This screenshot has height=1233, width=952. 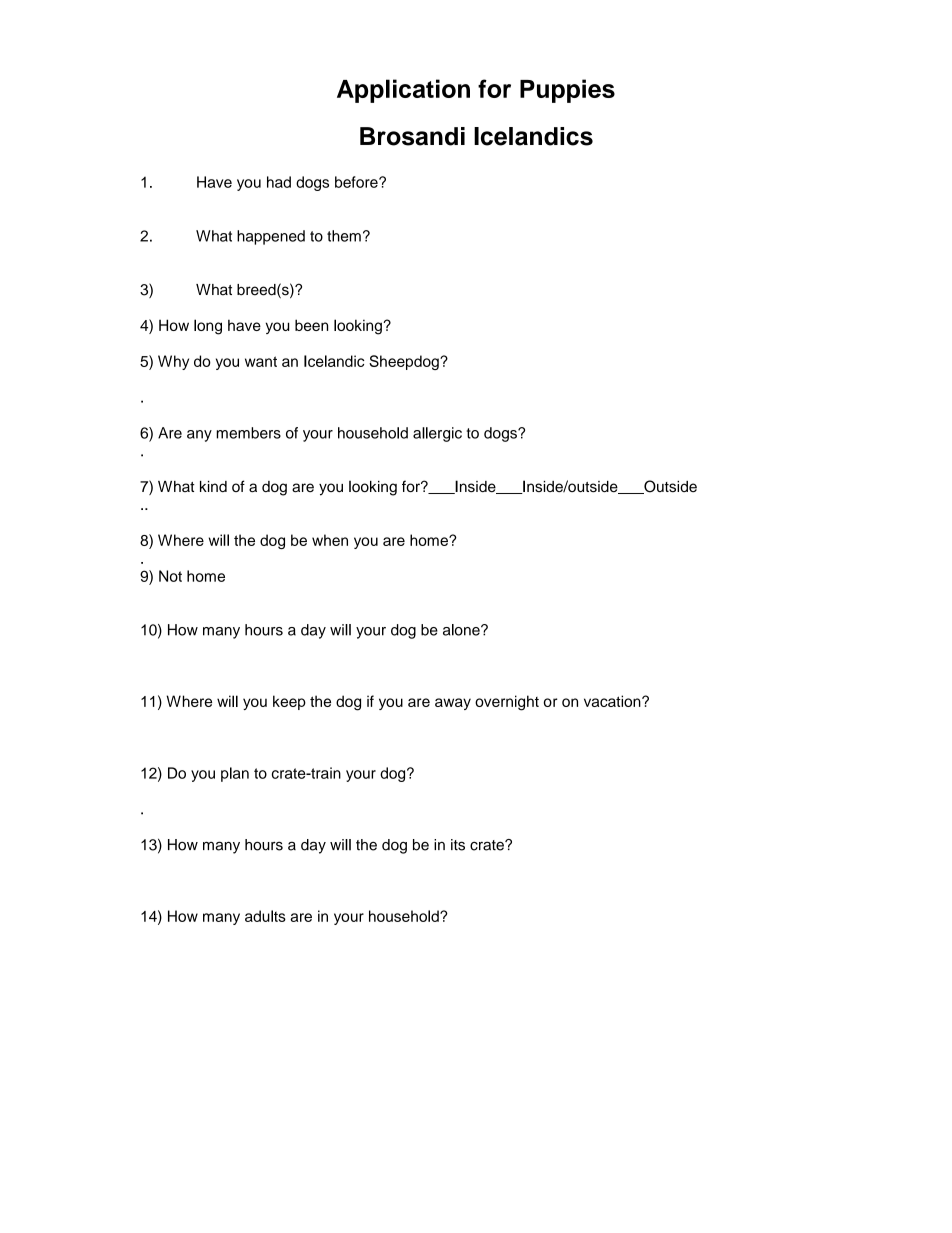 What do you see at coordinates (507, 703) in the screenshot?
I see `overnight` at bounding box center [507, 703].
